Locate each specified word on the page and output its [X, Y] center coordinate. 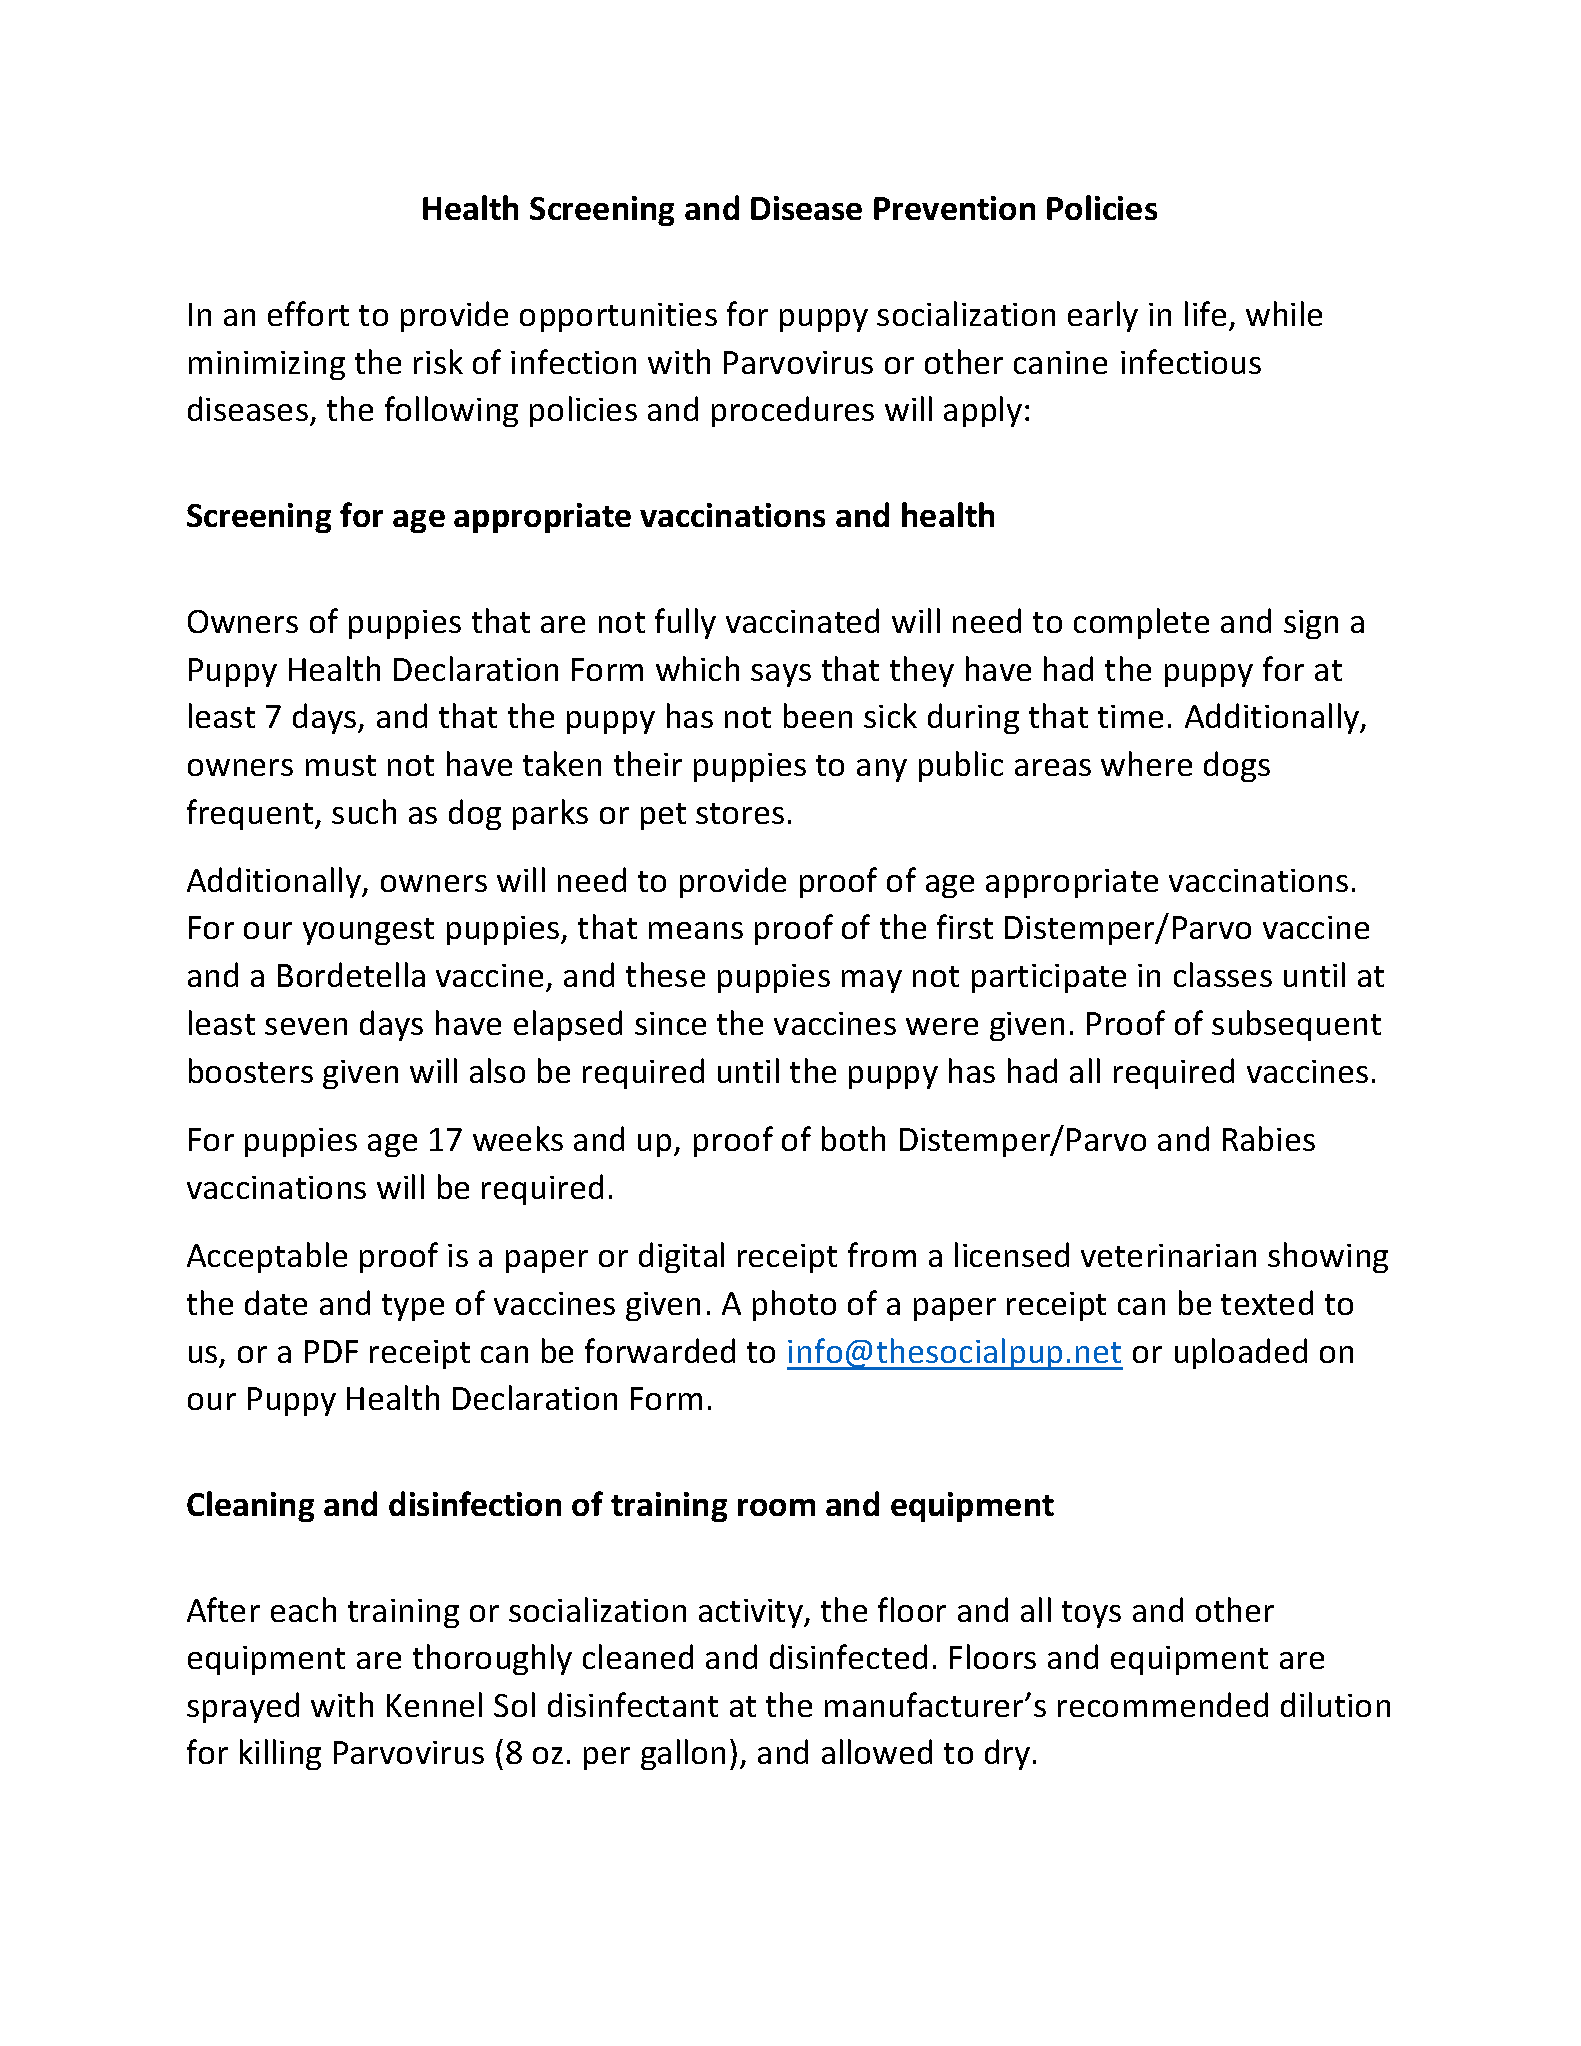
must [341, 765]
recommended [1163, 1704]
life [1205, 313]
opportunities [618, 317]
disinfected [848, 1656]
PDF [331, 1351]
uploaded [1241, 1353]
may [872, 981]
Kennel [434, 1704]
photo [794, 1305]
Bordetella [351, 974]
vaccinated [802, 620]
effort [308, 313]
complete [1141, 623]
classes [1223, 974]
